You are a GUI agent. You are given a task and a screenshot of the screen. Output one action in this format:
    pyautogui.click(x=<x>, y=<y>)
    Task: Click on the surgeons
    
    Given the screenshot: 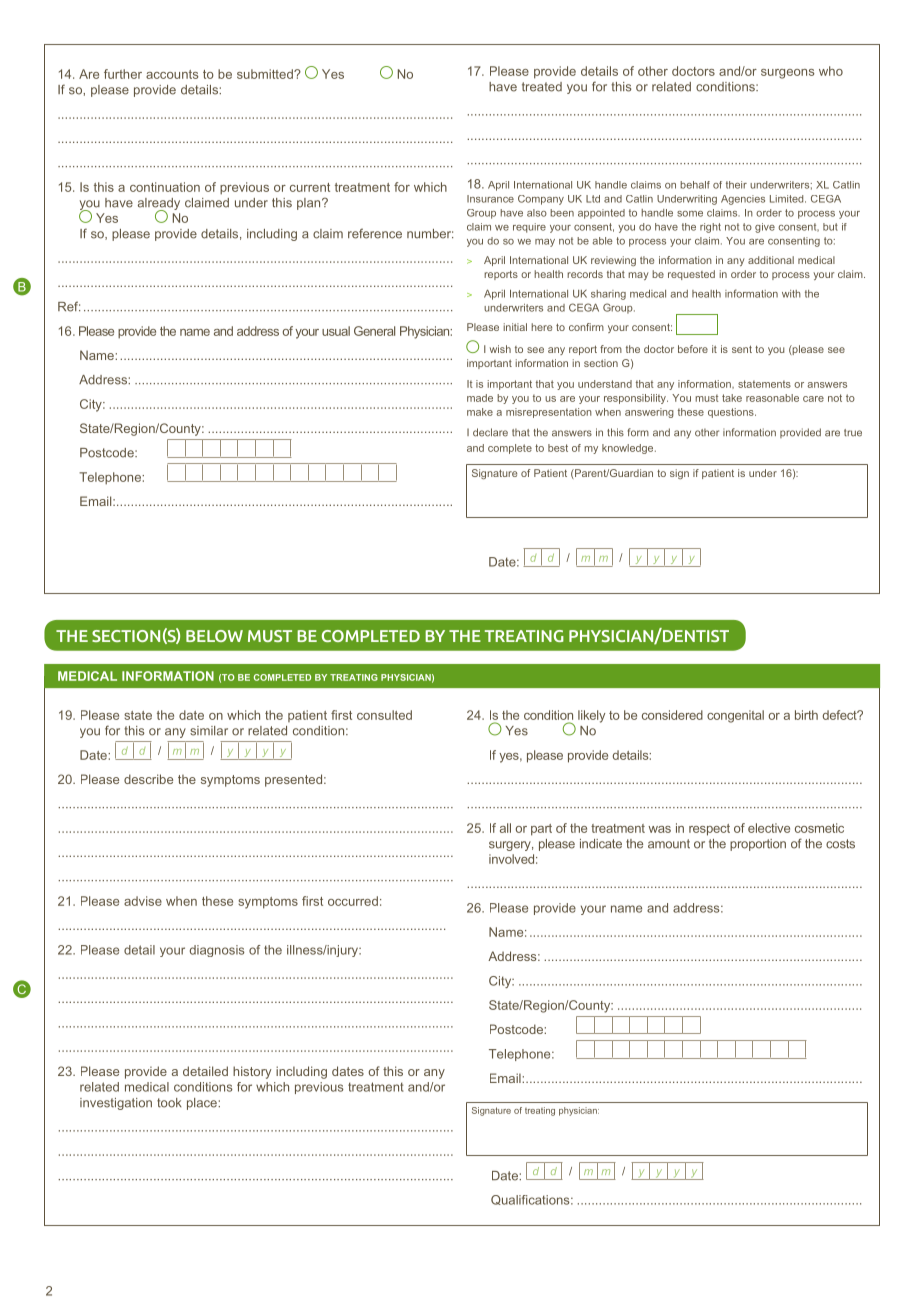 What is the action you would take?
    pyautogui.click(x=788, y=74)
